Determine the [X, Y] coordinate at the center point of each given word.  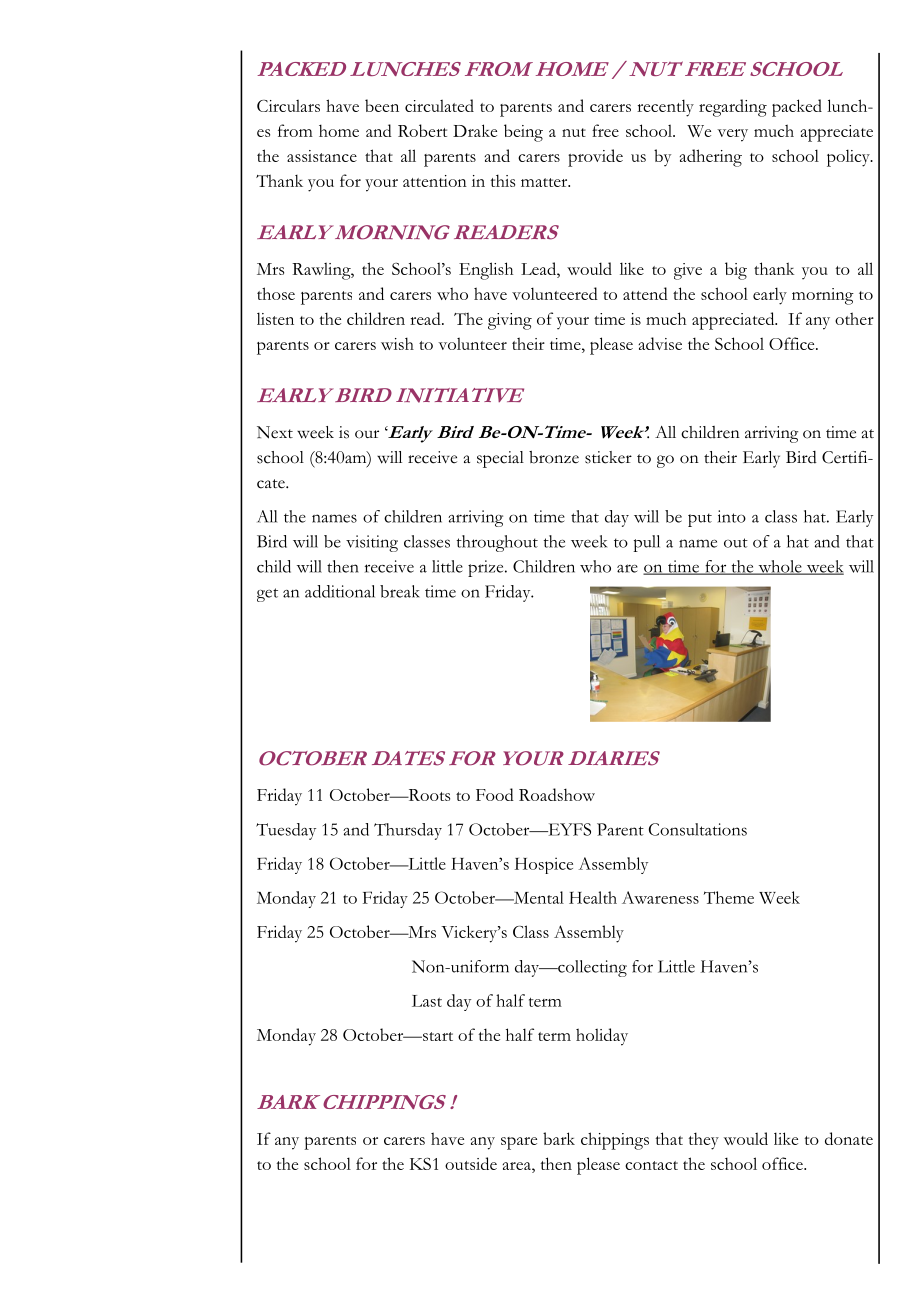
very [732, 135]
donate [849, 1138]
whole [780, 567]
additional [340, 591]
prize [487, 568]
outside [471, 1163]
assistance [322, 156]
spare [519, 1143]
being [523, 133]
